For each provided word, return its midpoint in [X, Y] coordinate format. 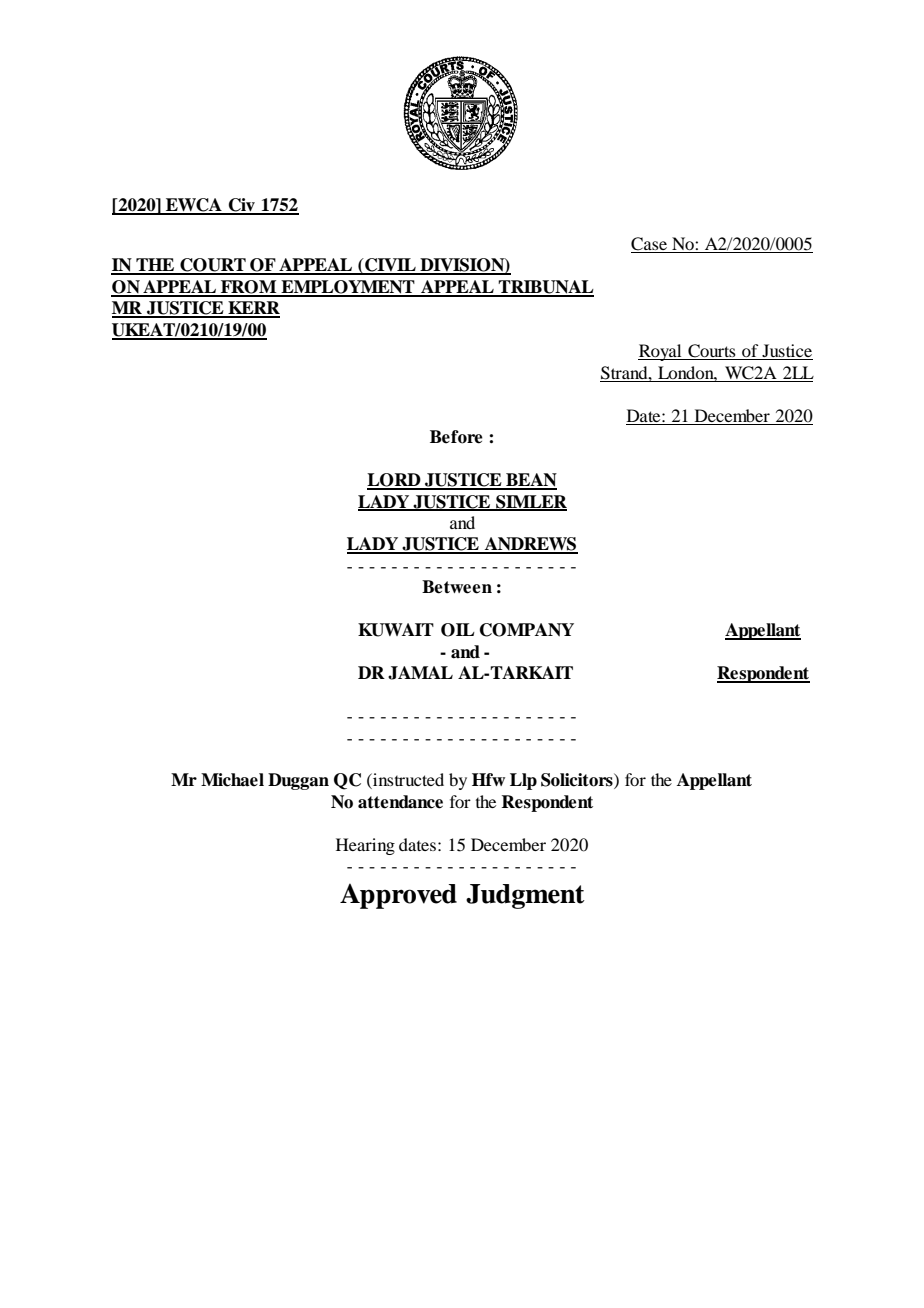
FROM [249, 288]
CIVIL [390, 266]
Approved [398, 896]
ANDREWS [530, 545]
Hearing [365, 846]
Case [650, 245]
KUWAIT [396, 630]
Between [457, 587]
